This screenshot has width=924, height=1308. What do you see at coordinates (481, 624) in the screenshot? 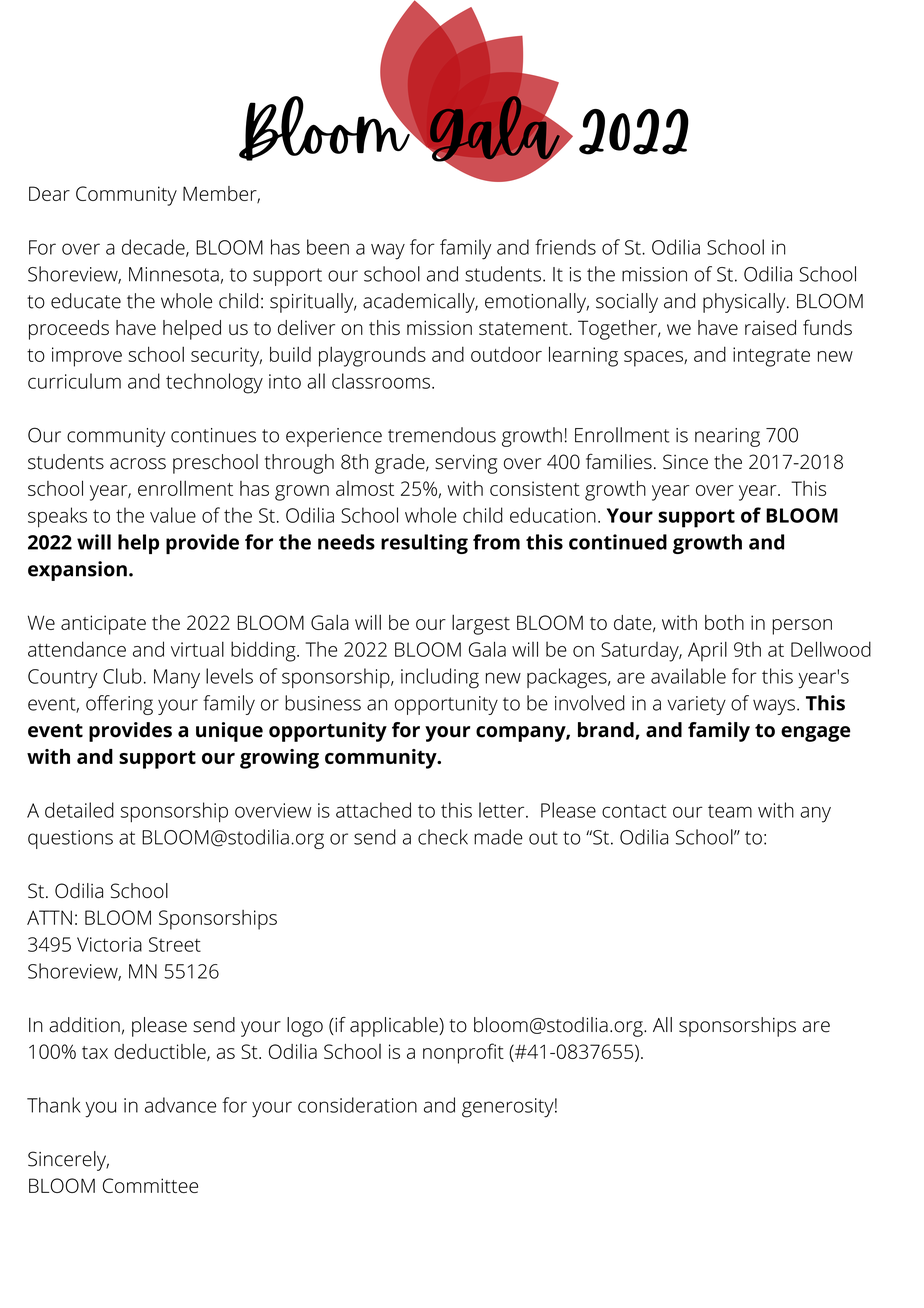
I see `largest` at bounding box center [481, 624].
